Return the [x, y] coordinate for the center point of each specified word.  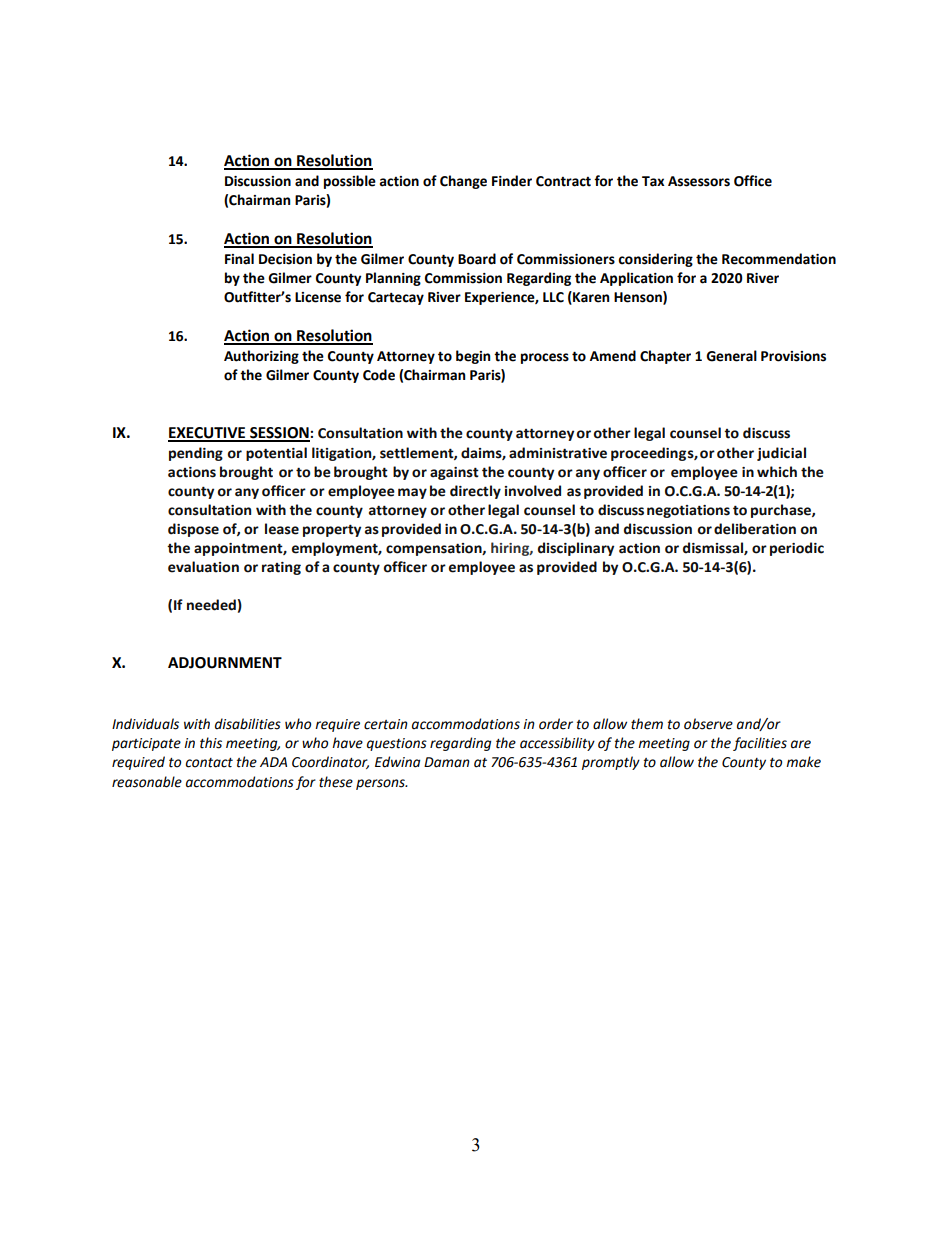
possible [350, 182]
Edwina [397, 762]
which [777, 472]
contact [209, 763]
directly [475, 492]
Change [463, 182]
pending [196, 454]
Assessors [699, 181]
